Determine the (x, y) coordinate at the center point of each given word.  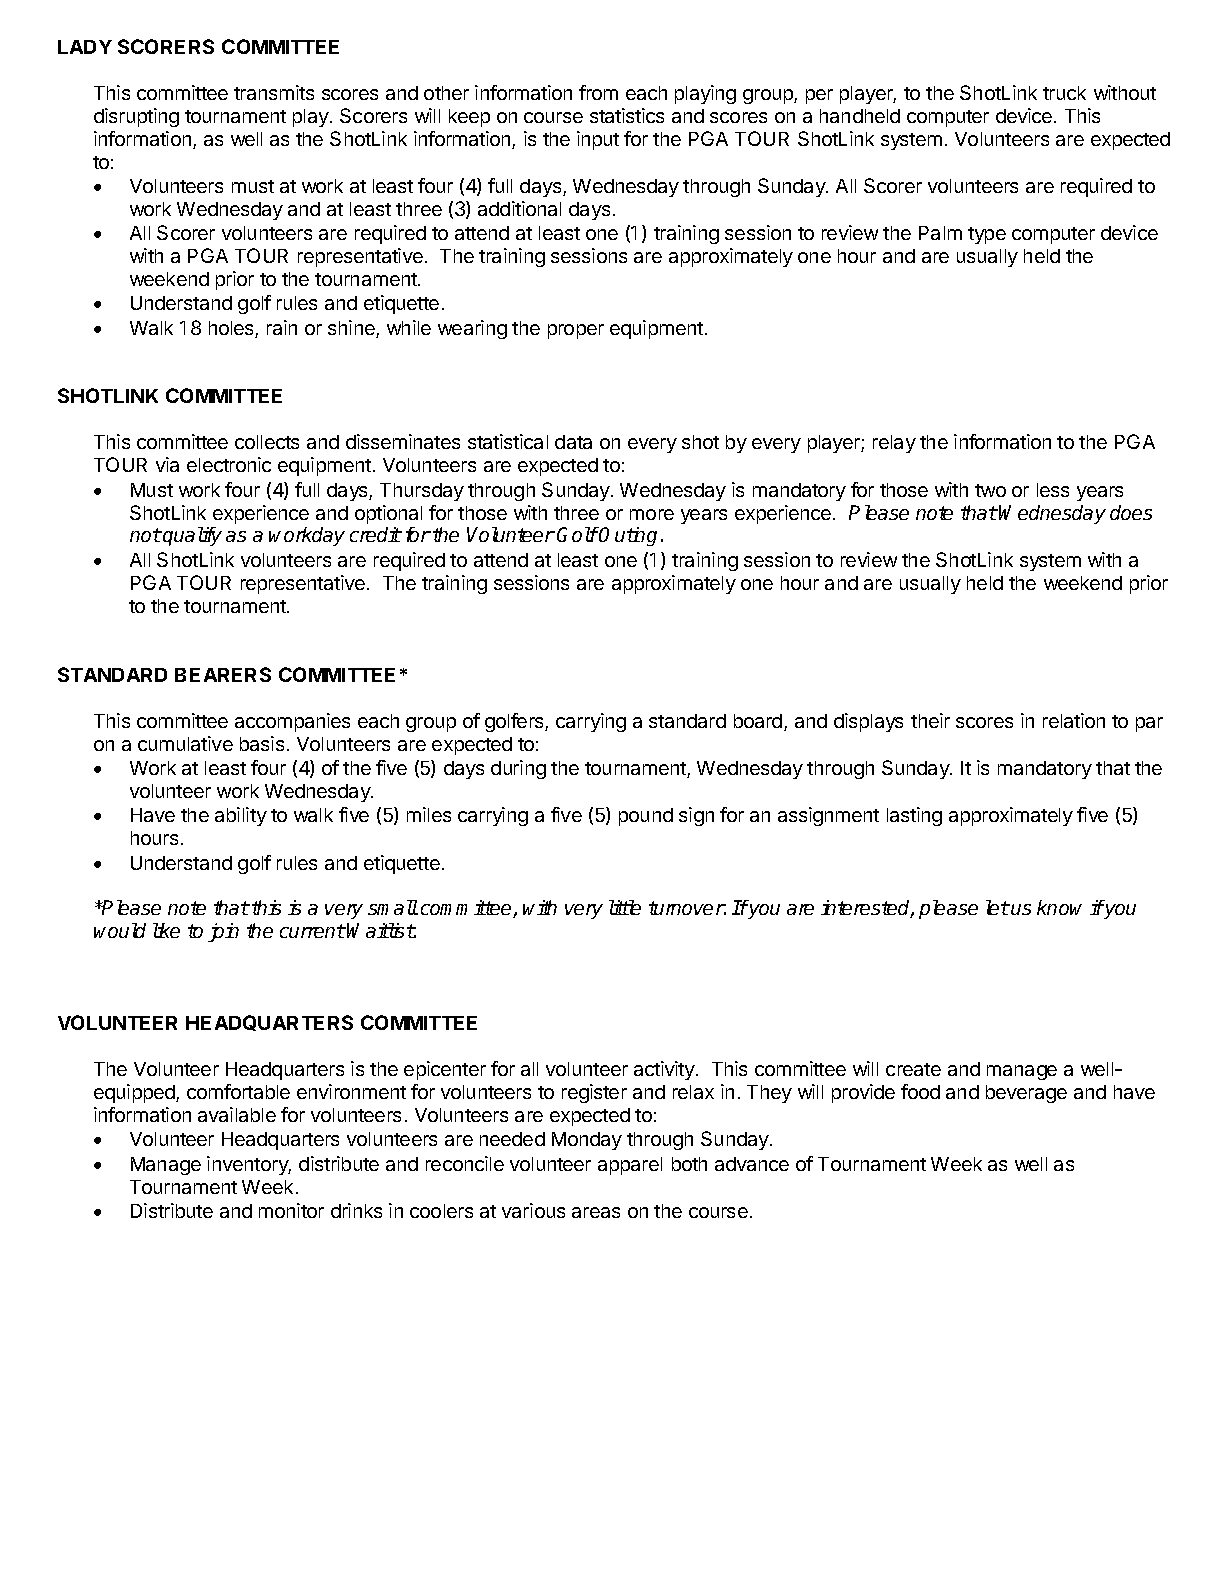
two (990, 490)
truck (1064, 93)
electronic (229, 464)
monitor (291, 1210)
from (598, 92)
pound (646, 817)
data (573, 442)
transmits (274, 92)
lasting (914, 816)
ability (241, 816)
